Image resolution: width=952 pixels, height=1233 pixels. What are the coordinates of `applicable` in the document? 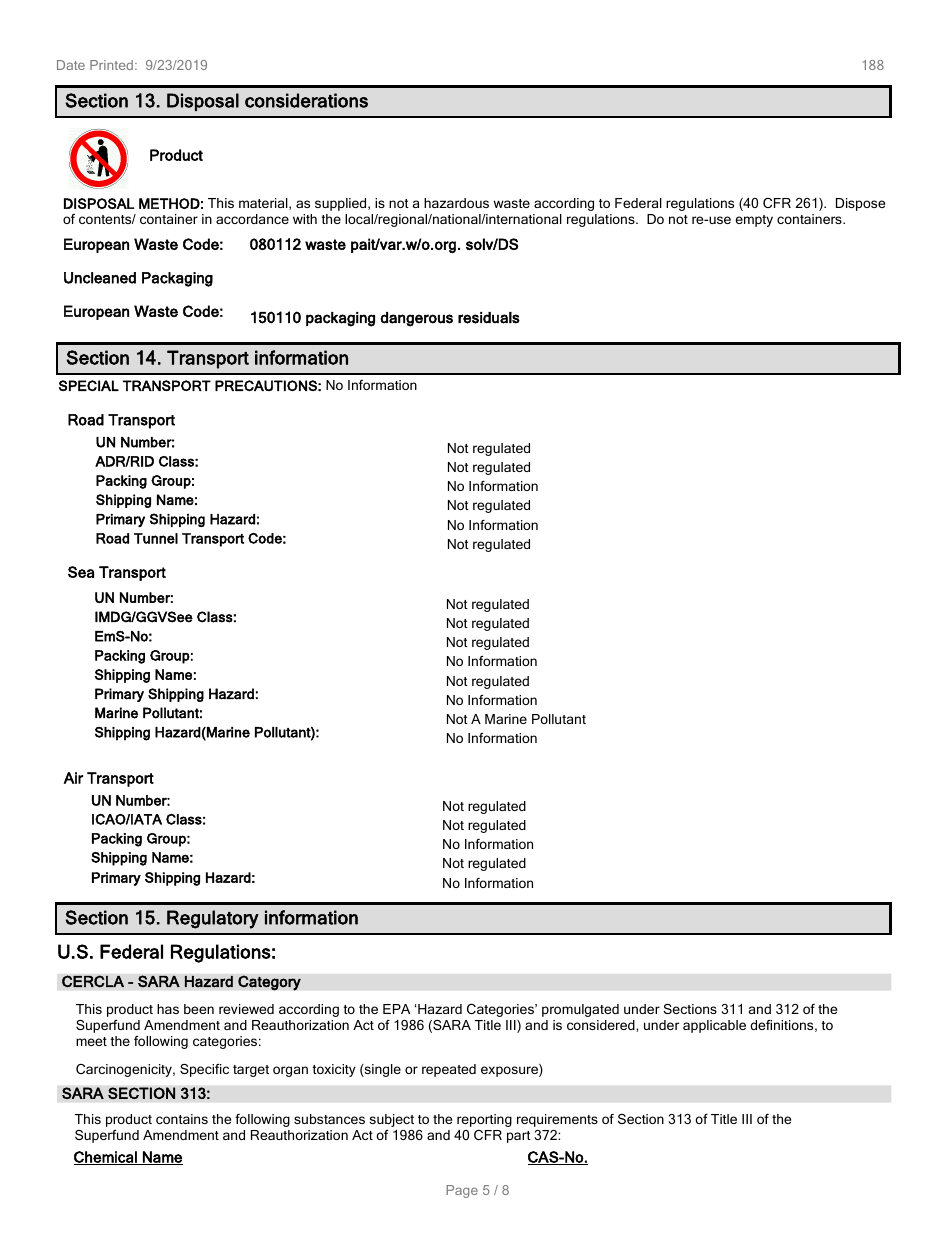 It's located at (714, 1026).
